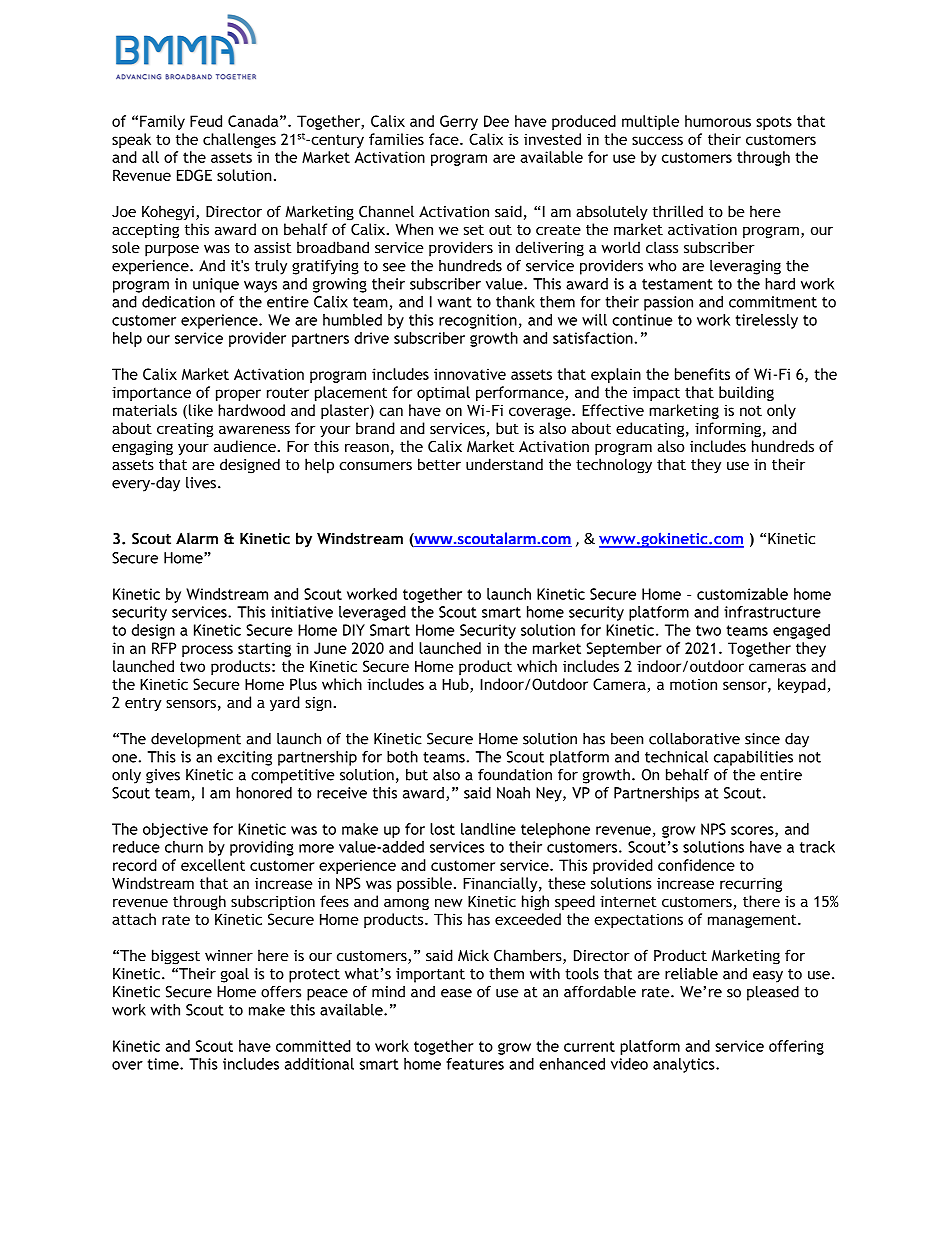  Describe the element at coordinates (164, 1064) in the document. I see `time` at that location.
